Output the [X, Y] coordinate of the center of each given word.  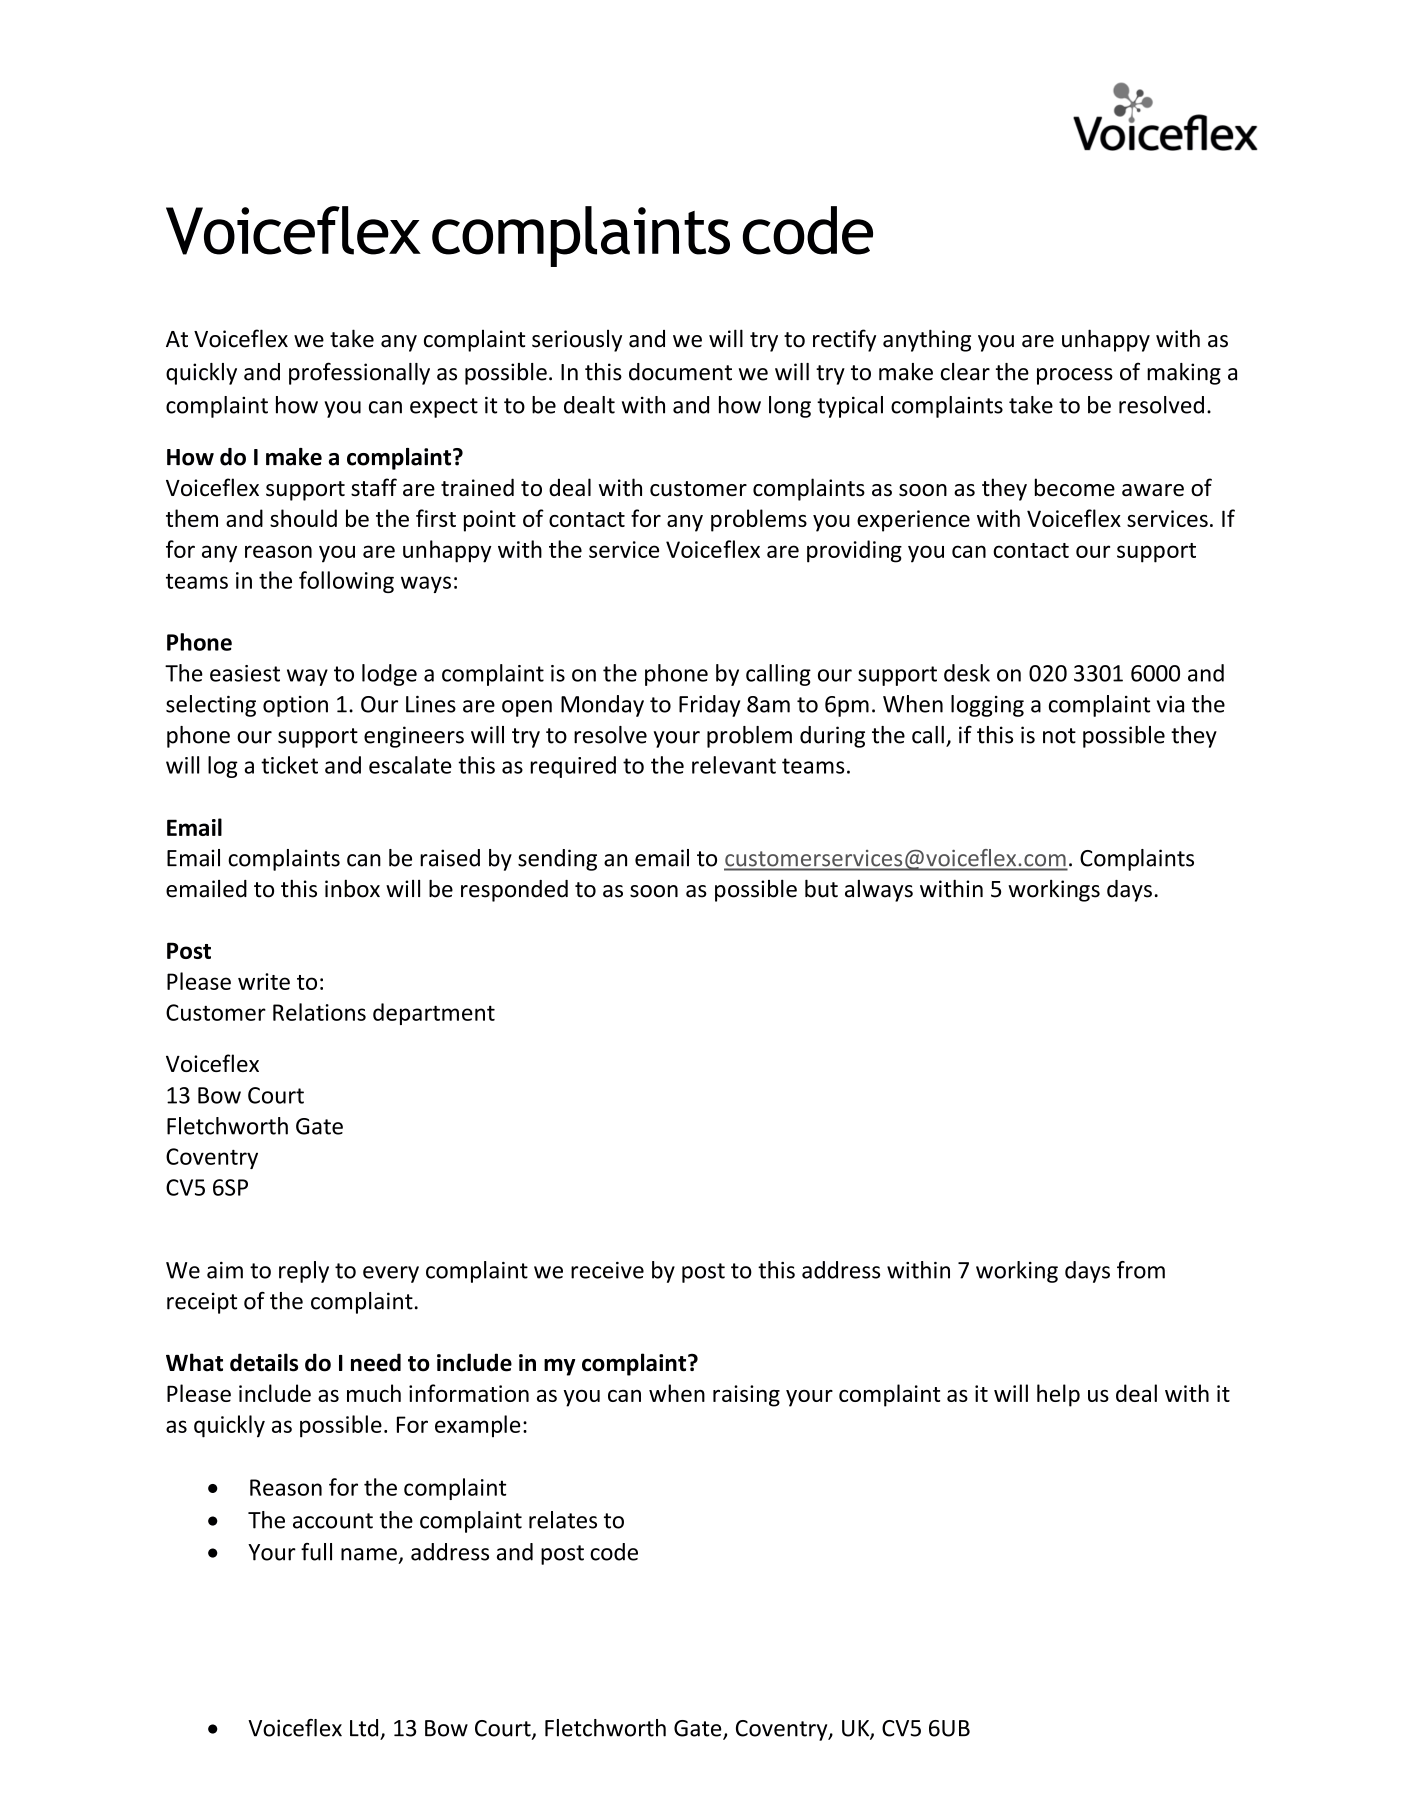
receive [607, 1270]
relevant [734, 765]
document [680, 372]
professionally [359, 373]
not [1059, 736]
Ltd [364, 1728]
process [1075, 376]
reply [304, 1272]
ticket [289, 765]
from [1141, 1270]
